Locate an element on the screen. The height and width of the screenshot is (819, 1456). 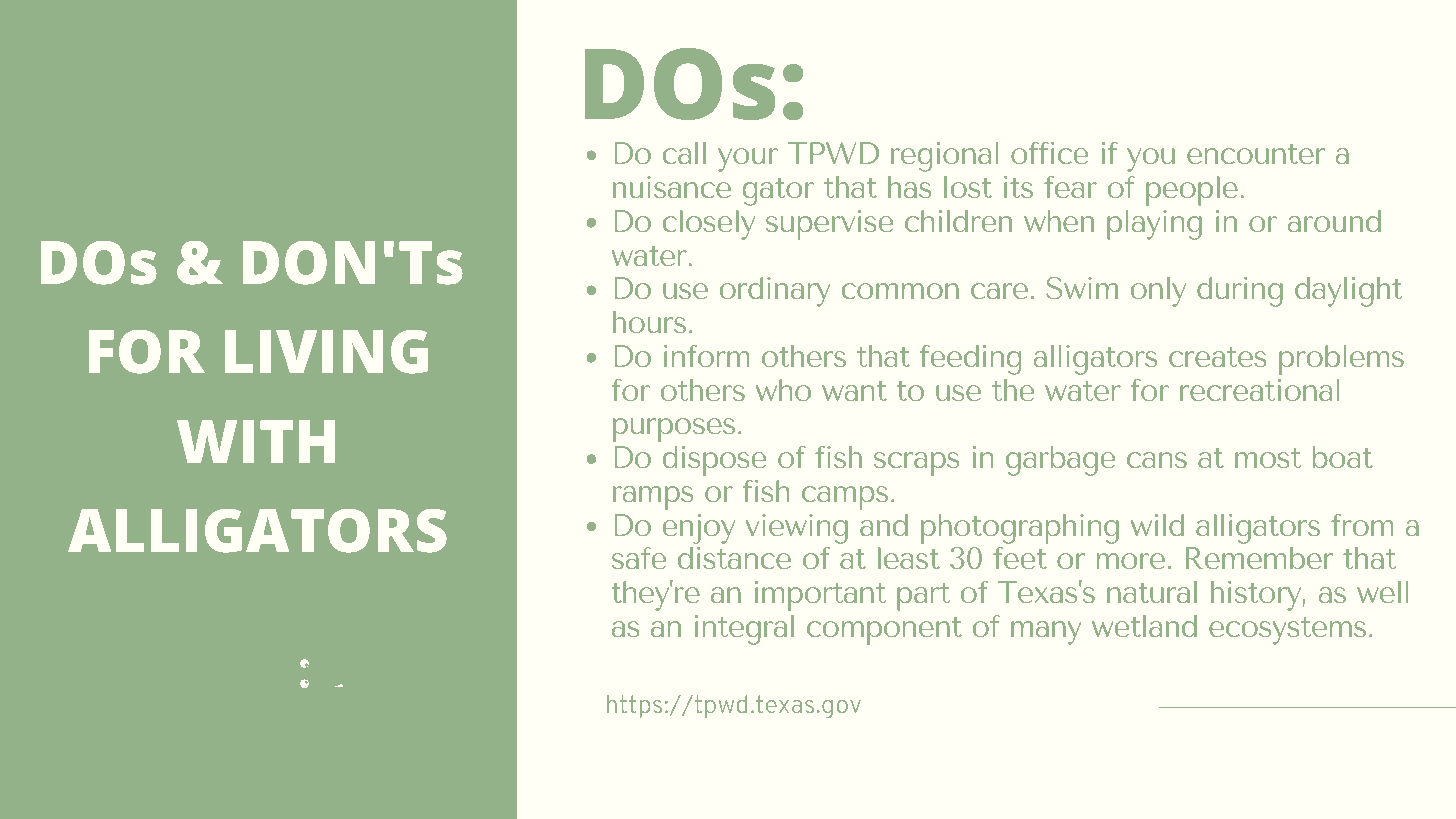
inform is located at coordinates (706, 356).
